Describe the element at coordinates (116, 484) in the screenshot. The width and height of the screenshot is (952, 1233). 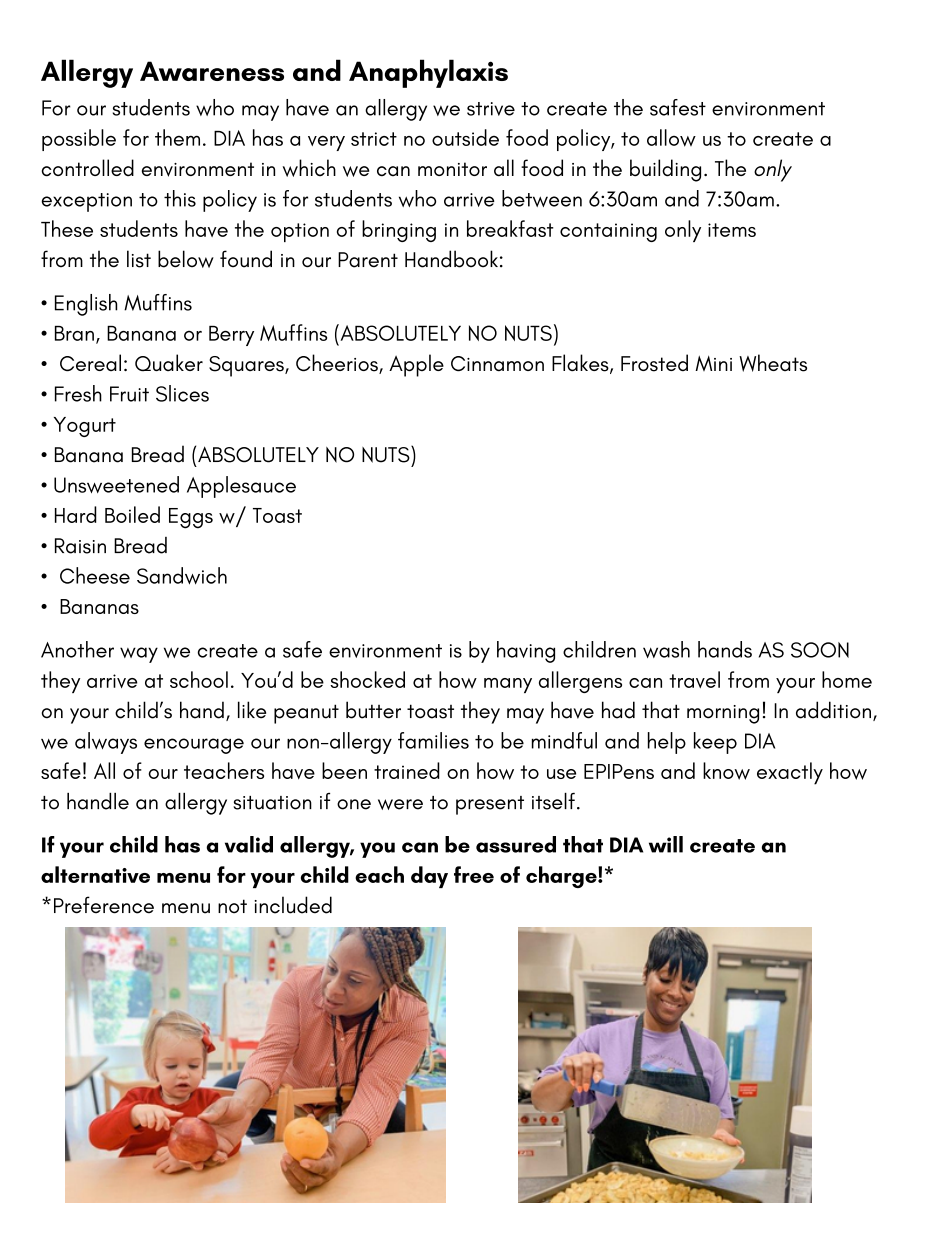
I see `Unsweetened` at that location.
